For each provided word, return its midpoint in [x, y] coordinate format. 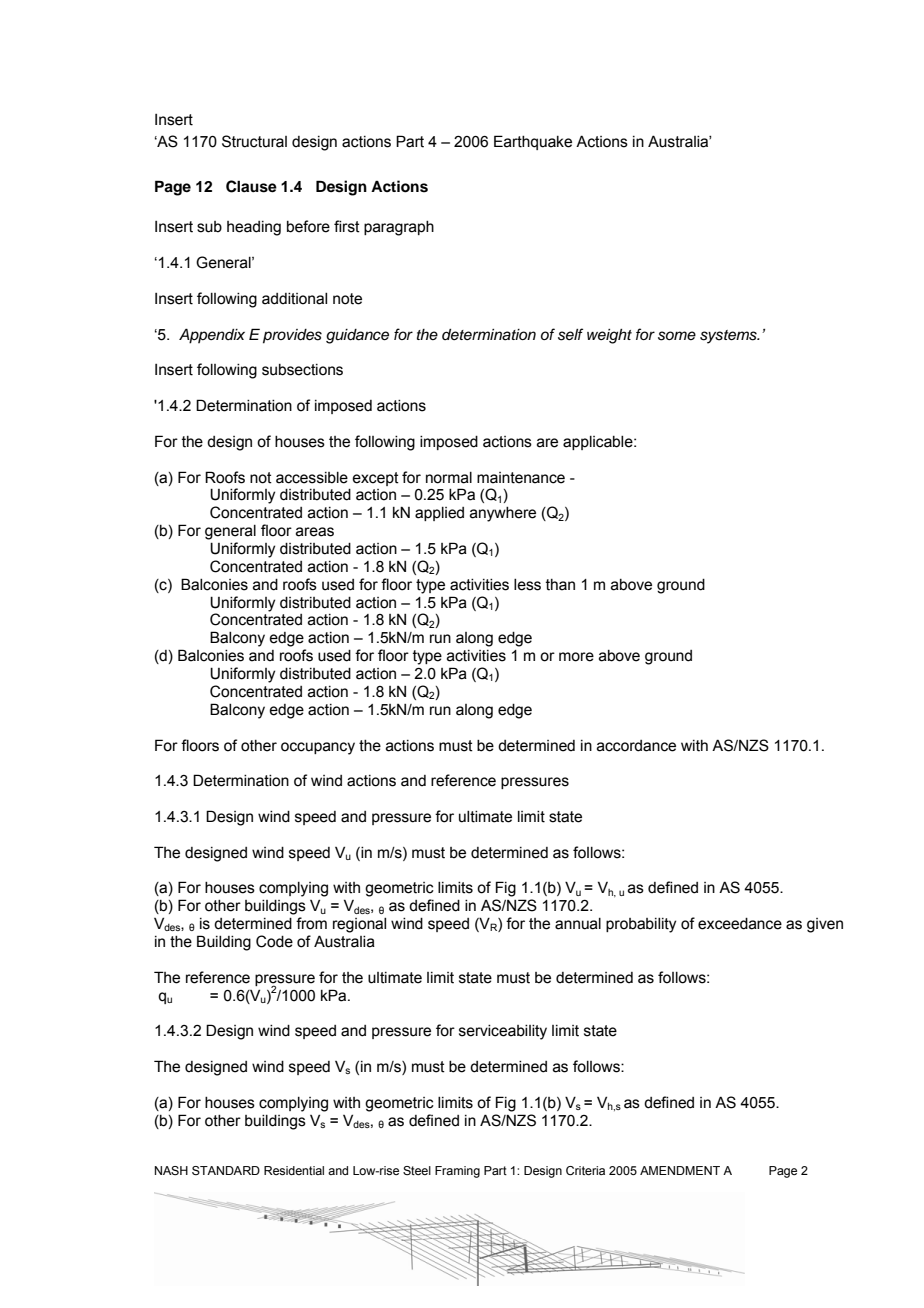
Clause [251, 186]
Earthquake [533, 142]
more [576, 657]
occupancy [318, 748]
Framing [457, 1172]
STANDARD [226, 1170]
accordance [636, 746]
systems [729, 337]
